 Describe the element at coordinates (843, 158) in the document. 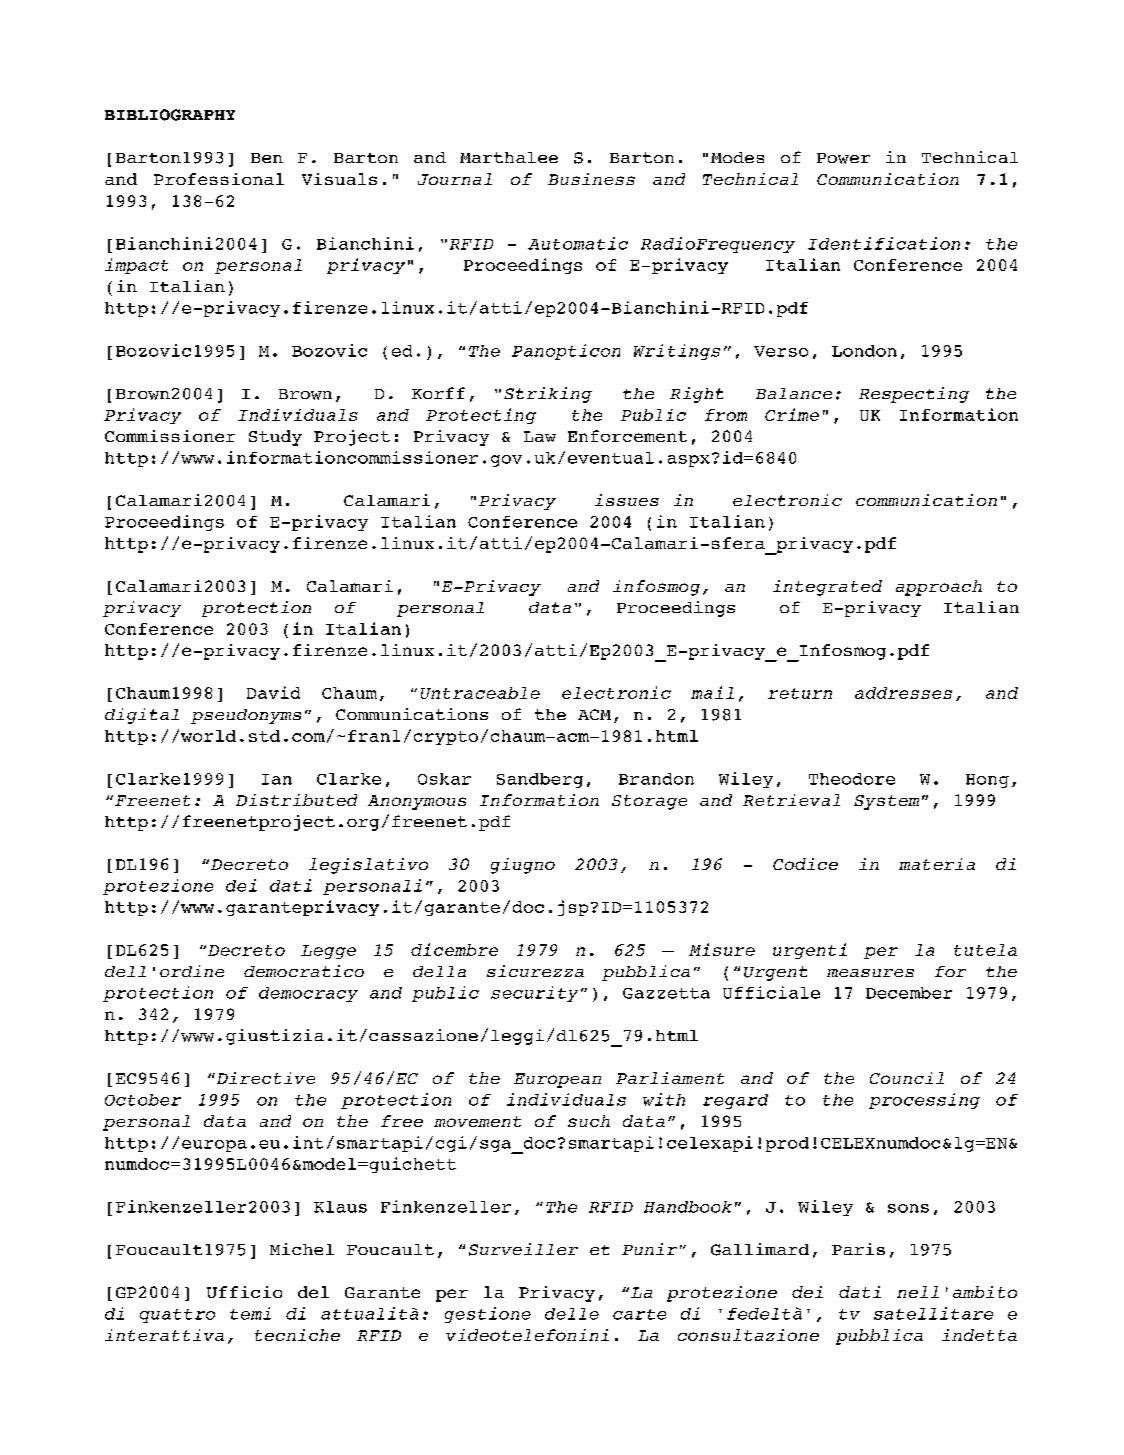

I see `Power` at that location.
